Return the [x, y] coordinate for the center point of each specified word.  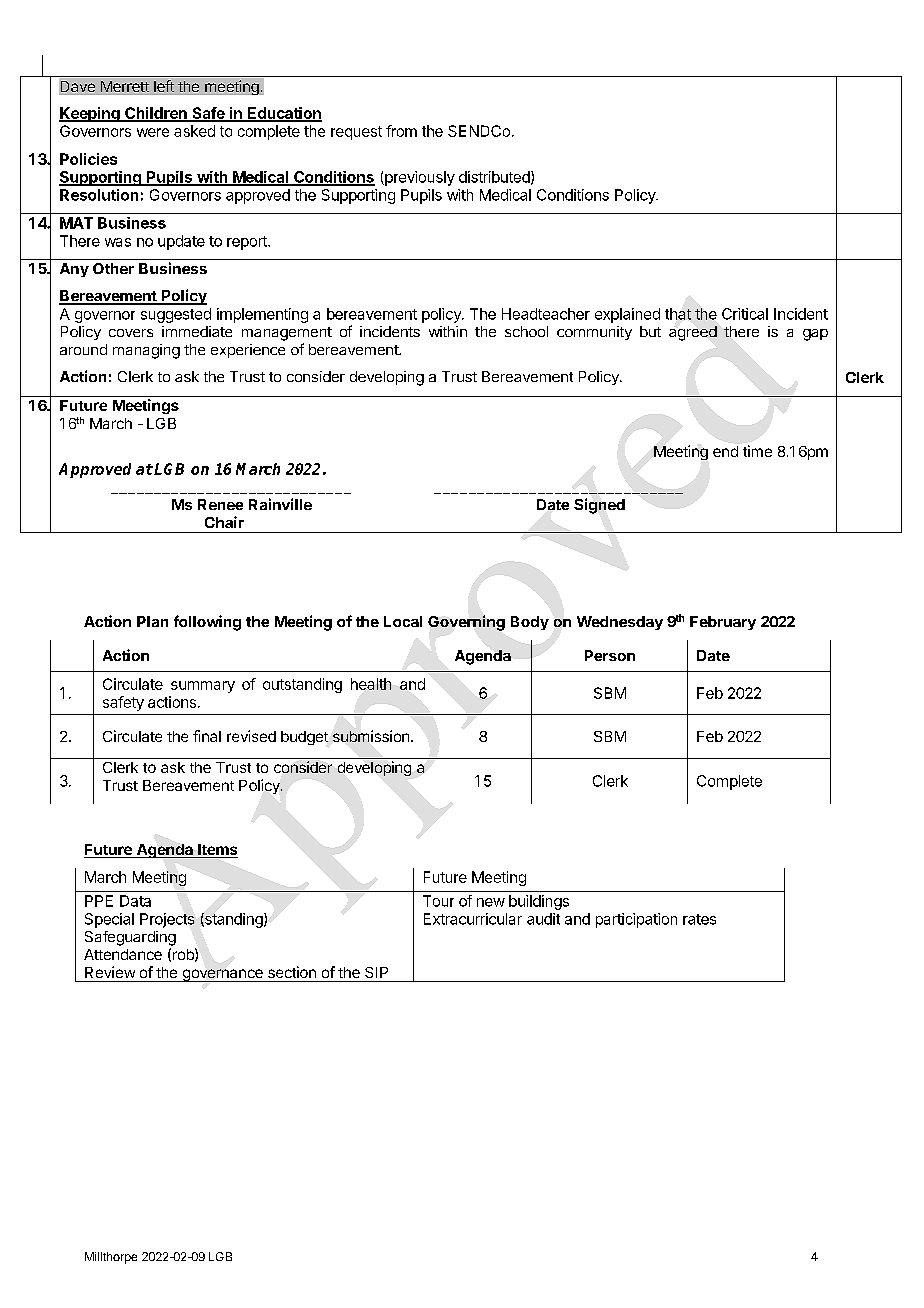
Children [156, 114]
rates [699, 919]
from [401, 131]
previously [419, 178]
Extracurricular [473, 919]
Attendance [123, 954]
